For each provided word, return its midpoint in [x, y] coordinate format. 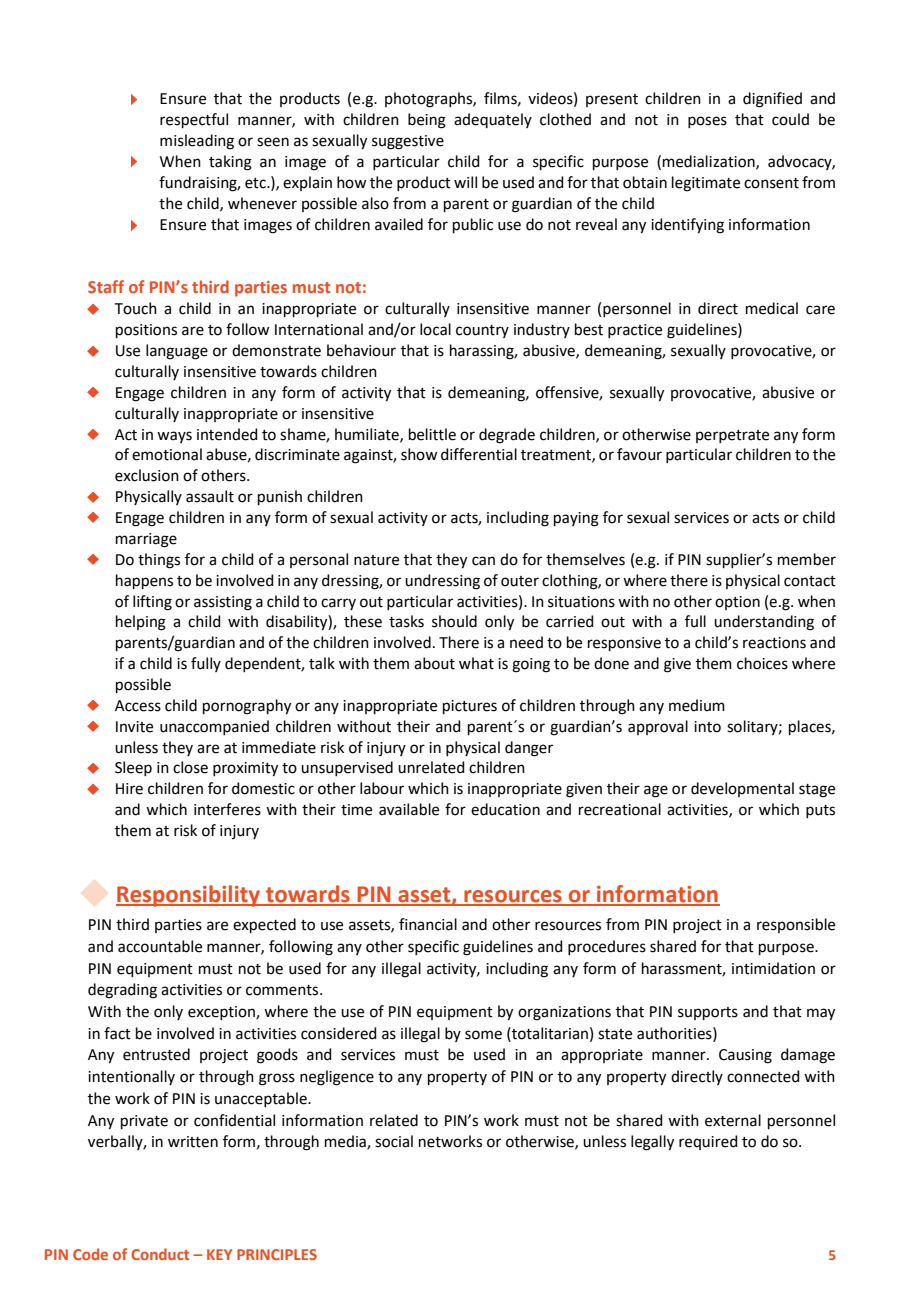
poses [707, 122]
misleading [197, 142]
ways [174, 437]
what [476, 663]
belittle [432, 434]
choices [762, 663]
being [427, 121]
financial [428, 924]
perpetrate [732, 436]
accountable [160, 946]
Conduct [160, 1254]
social [394, 1141]
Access [138, 706]
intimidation [773, 968]
